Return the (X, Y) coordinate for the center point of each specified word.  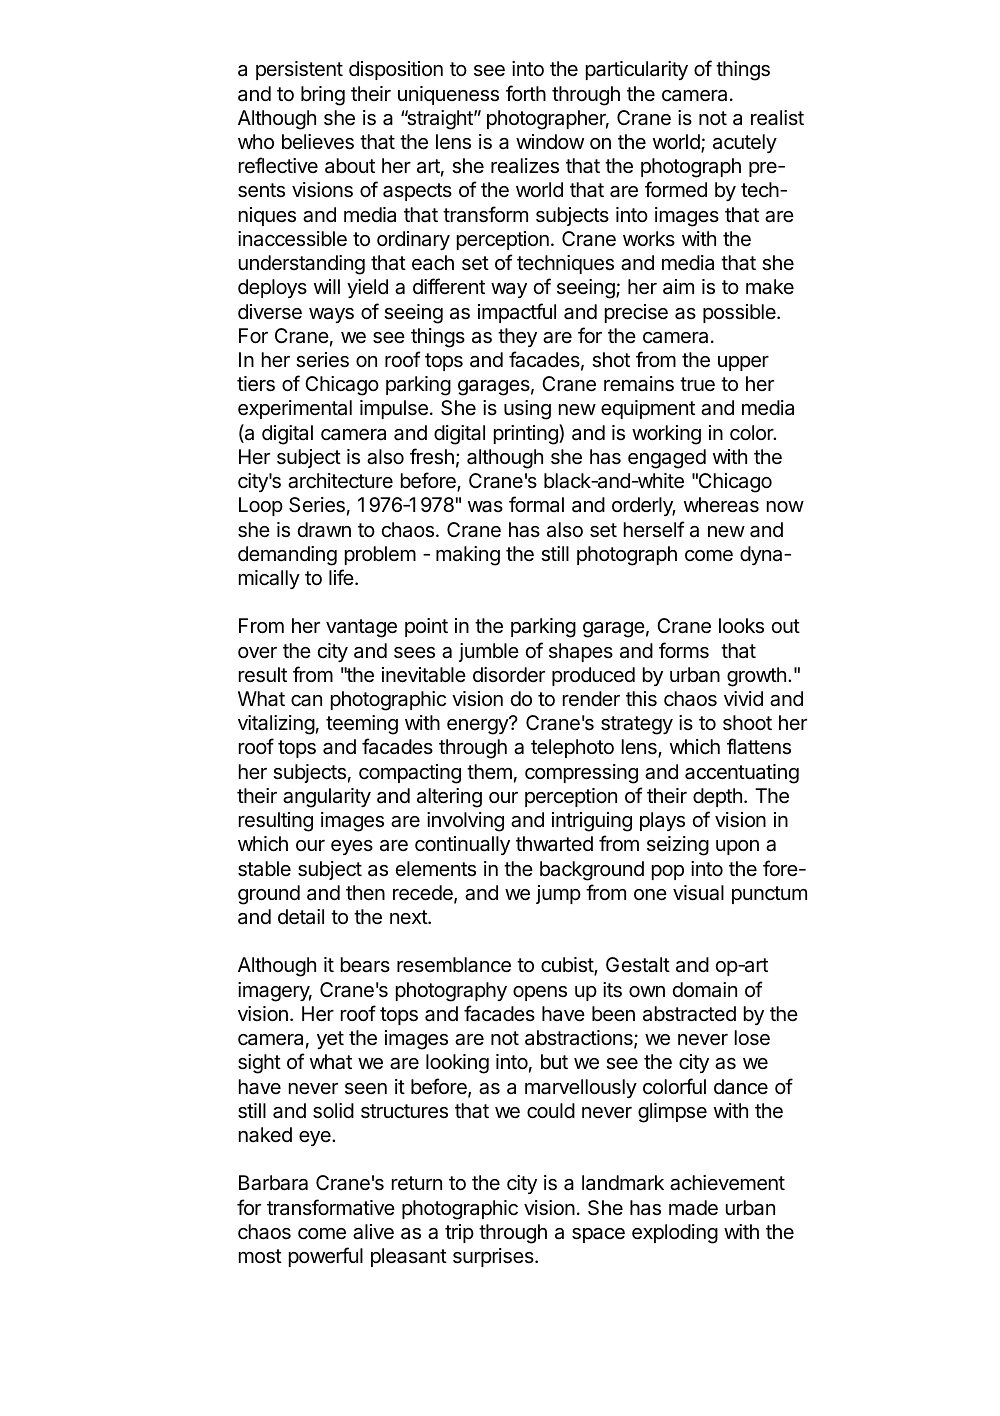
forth (526, 93)
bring (323, 96)
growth (756, 677)
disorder (509, 674)
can (306, 701)
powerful (326, 1257)
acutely (745, 143)
